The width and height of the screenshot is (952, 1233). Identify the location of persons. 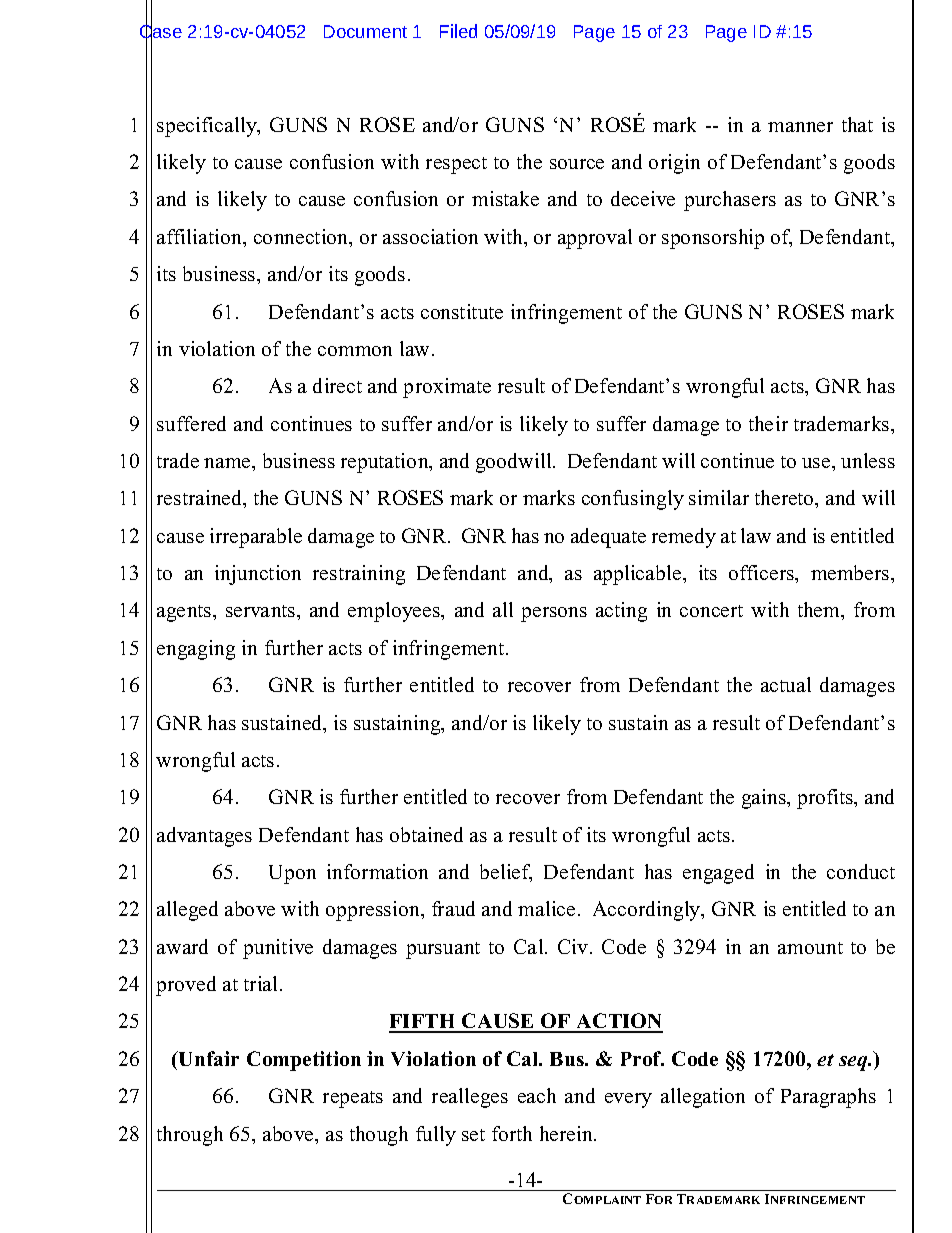
(554, 614).
